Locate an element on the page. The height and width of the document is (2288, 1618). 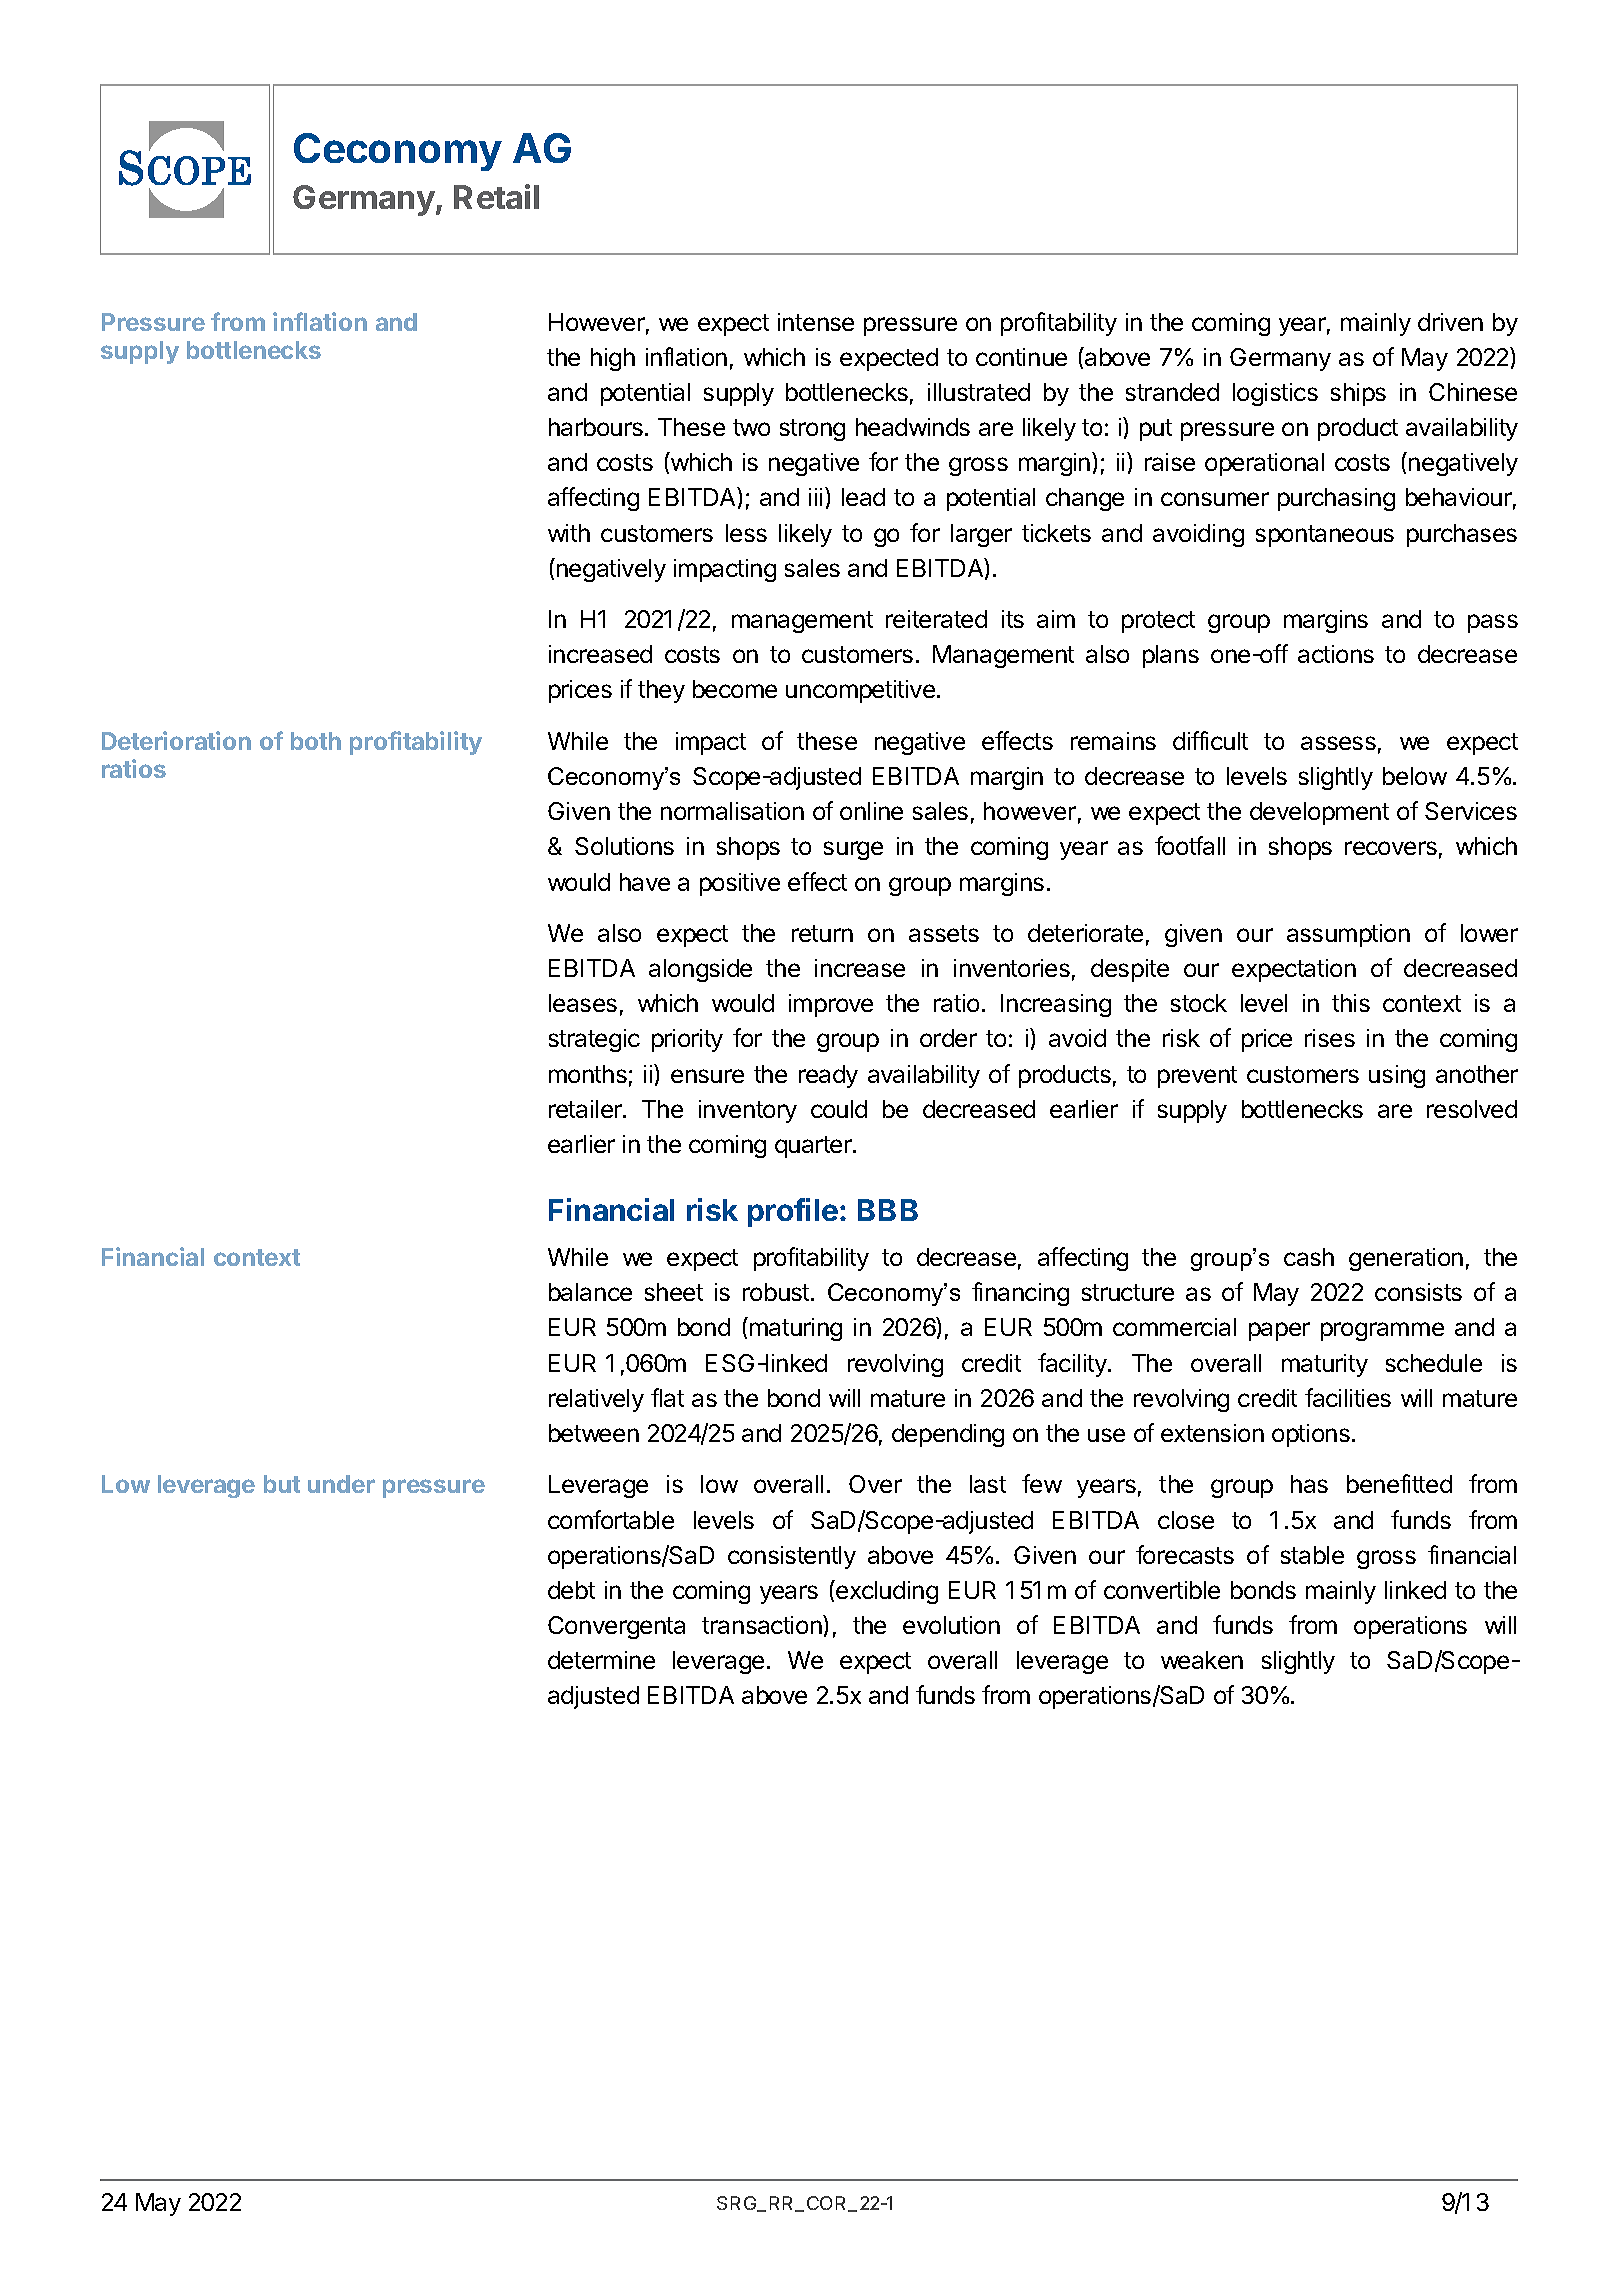
maturing is located at coordinates (794, 1329).
